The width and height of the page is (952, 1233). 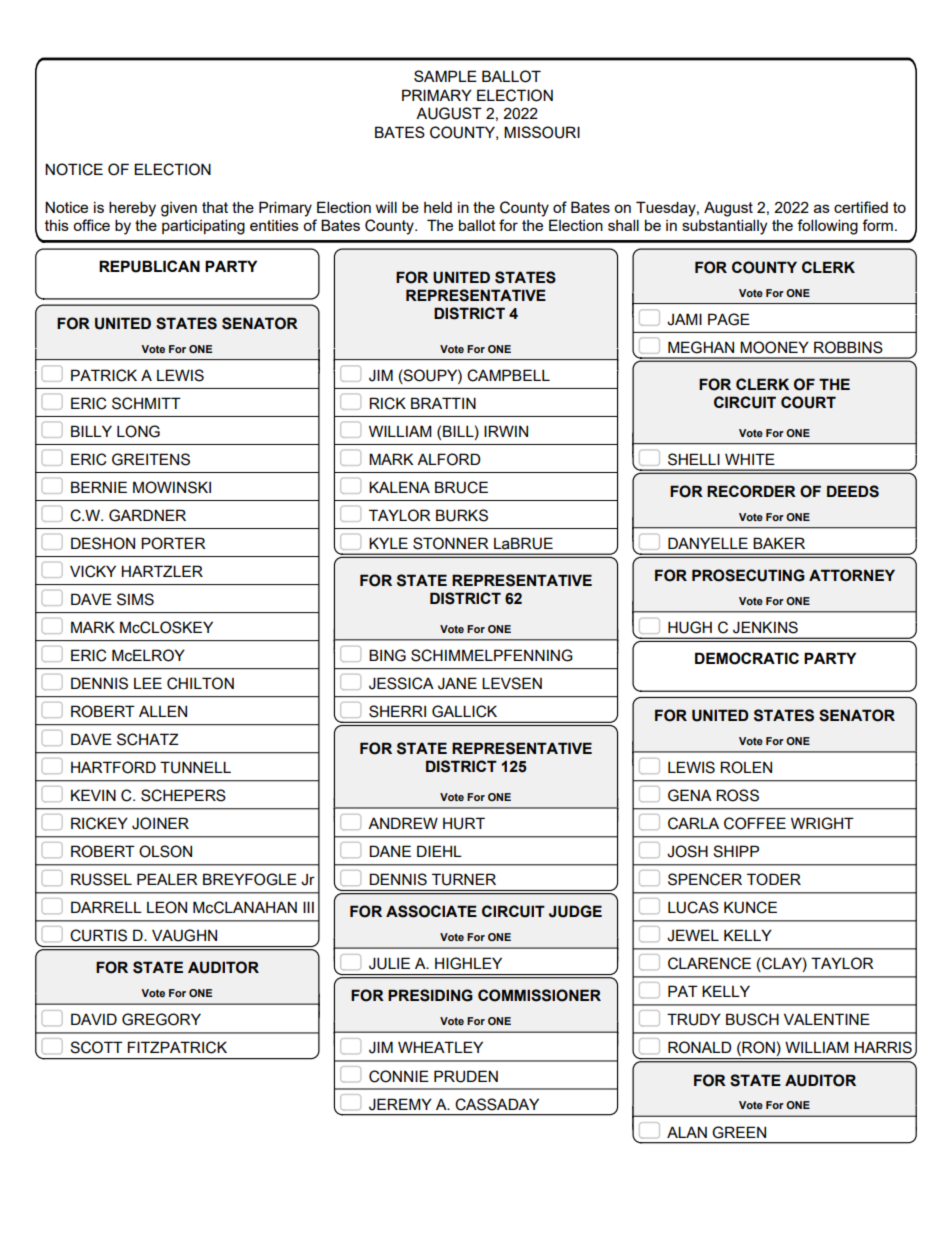 I want to click on WHITE, so click(x=750, y=459).
